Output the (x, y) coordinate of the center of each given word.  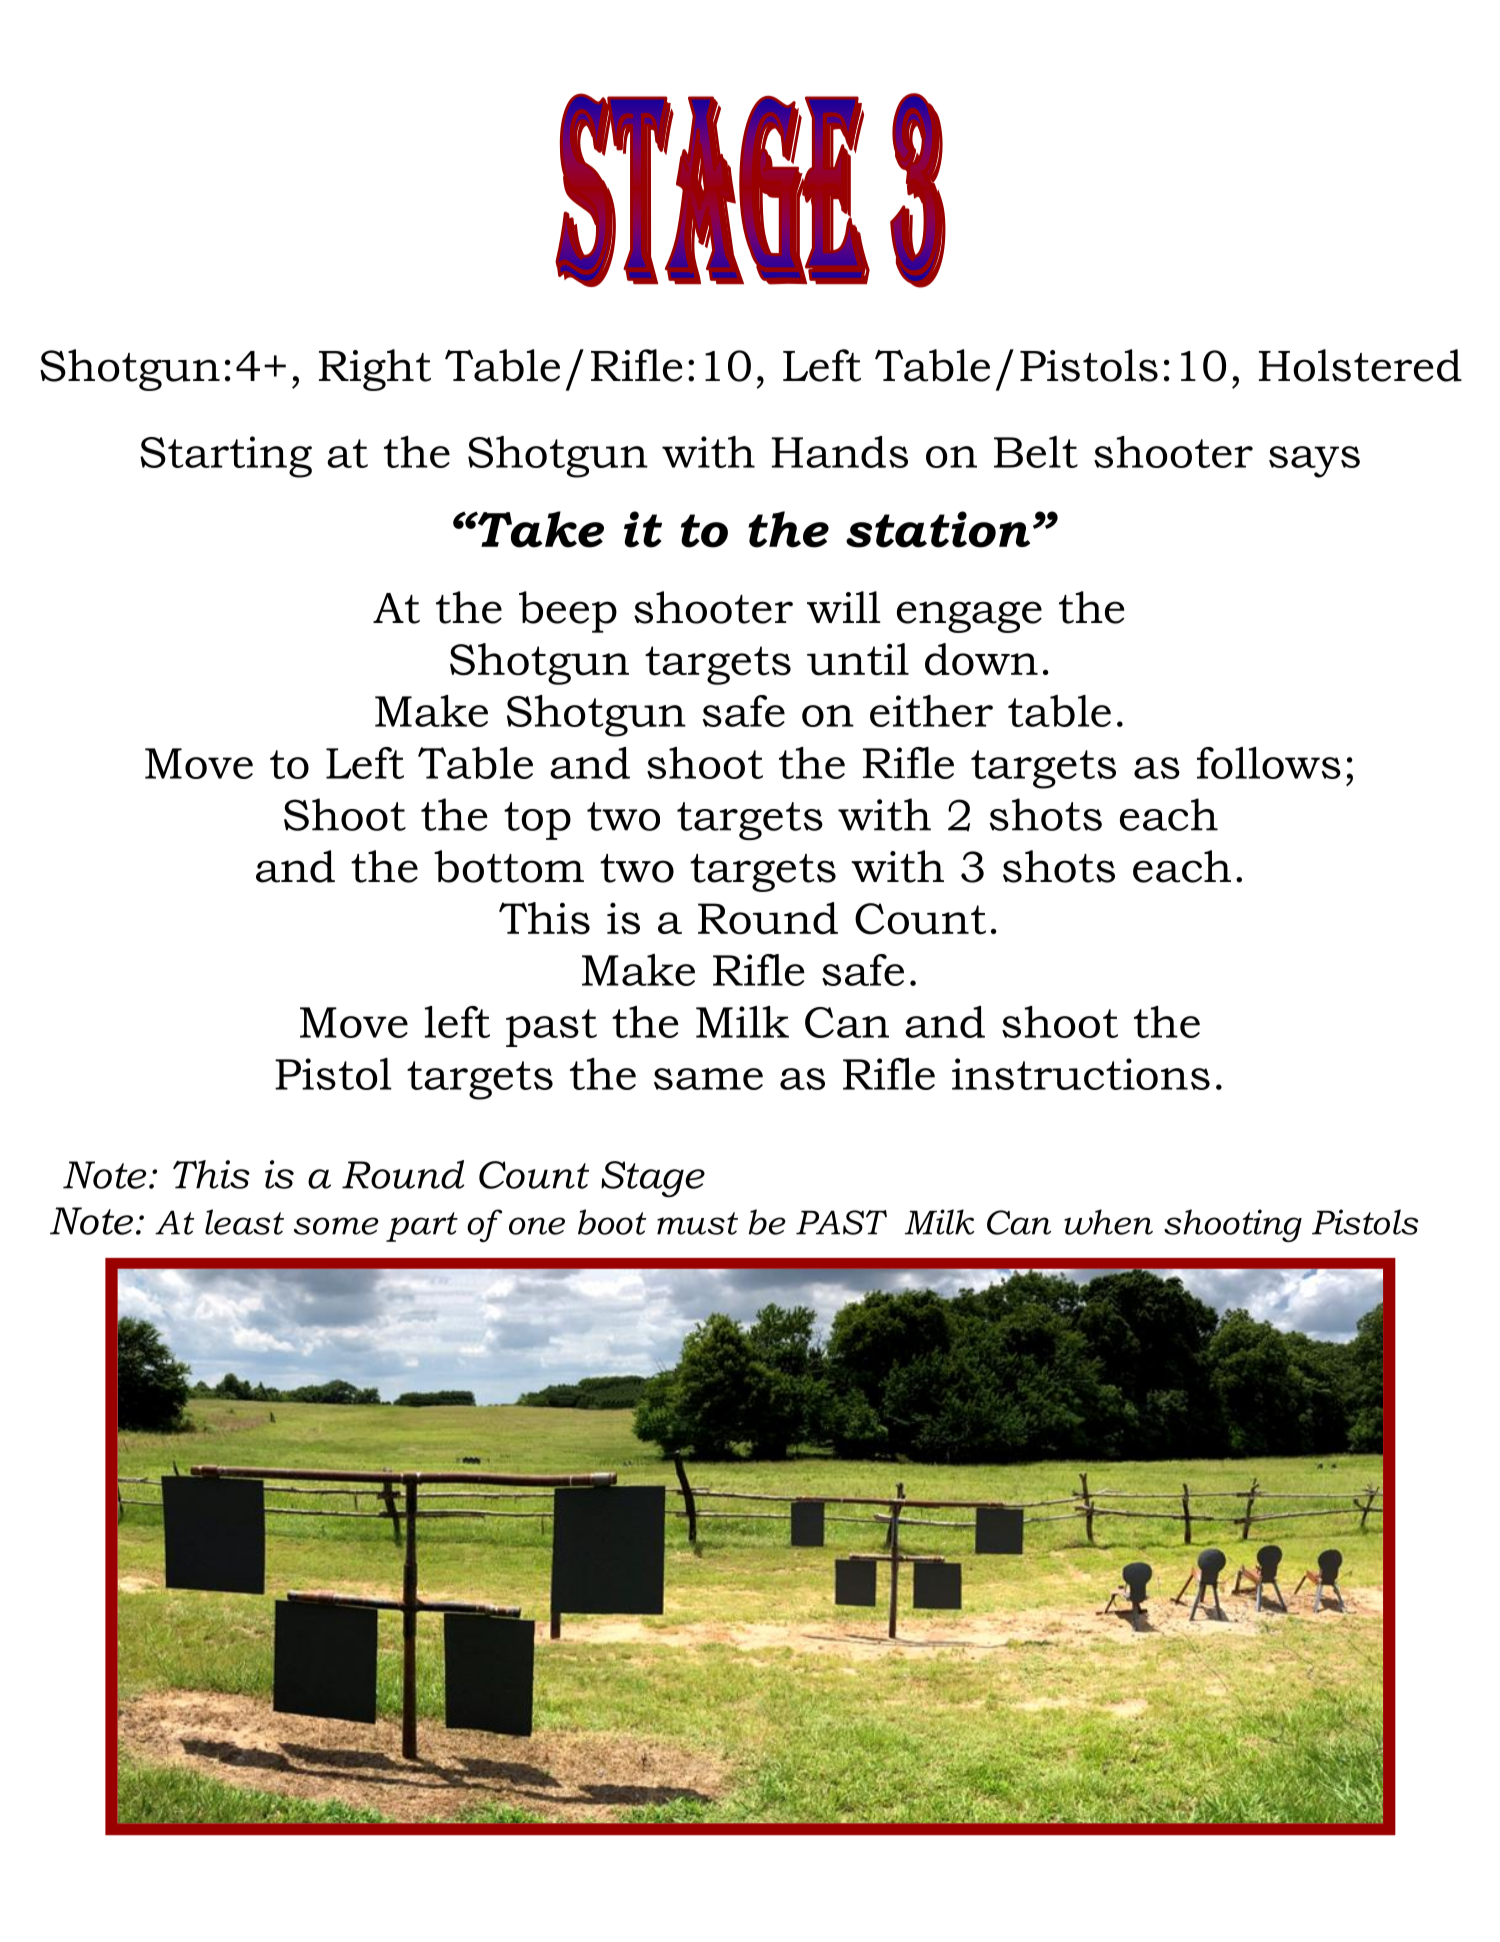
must (697, 1223)
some (336, 1226)
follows (1269, 763)
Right (375, 370)
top (537, 821)
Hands (840, 452)
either (931, 711)
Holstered (1360, 365)
